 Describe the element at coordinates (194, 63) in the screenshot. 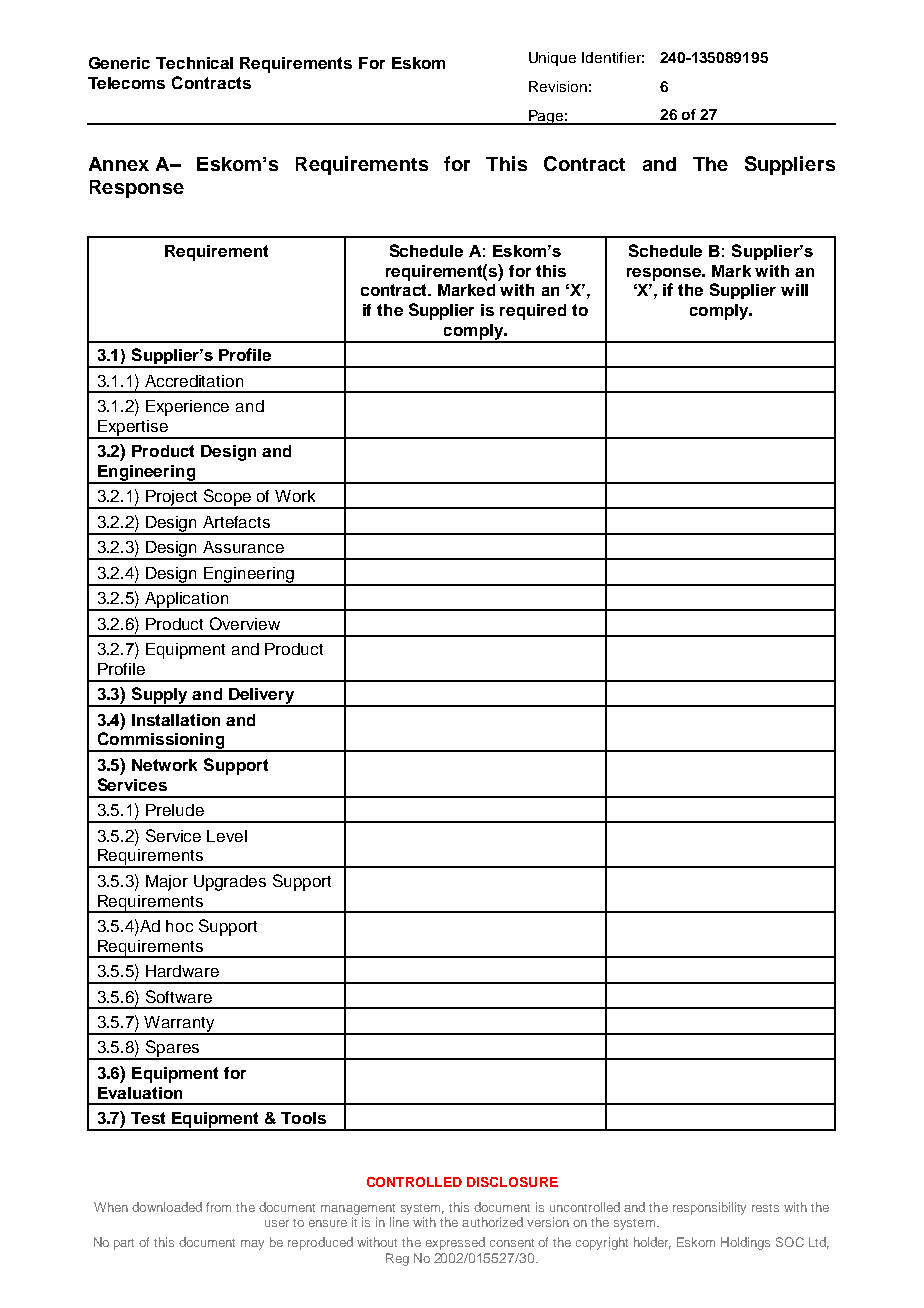

I see `Technical` at that location.
